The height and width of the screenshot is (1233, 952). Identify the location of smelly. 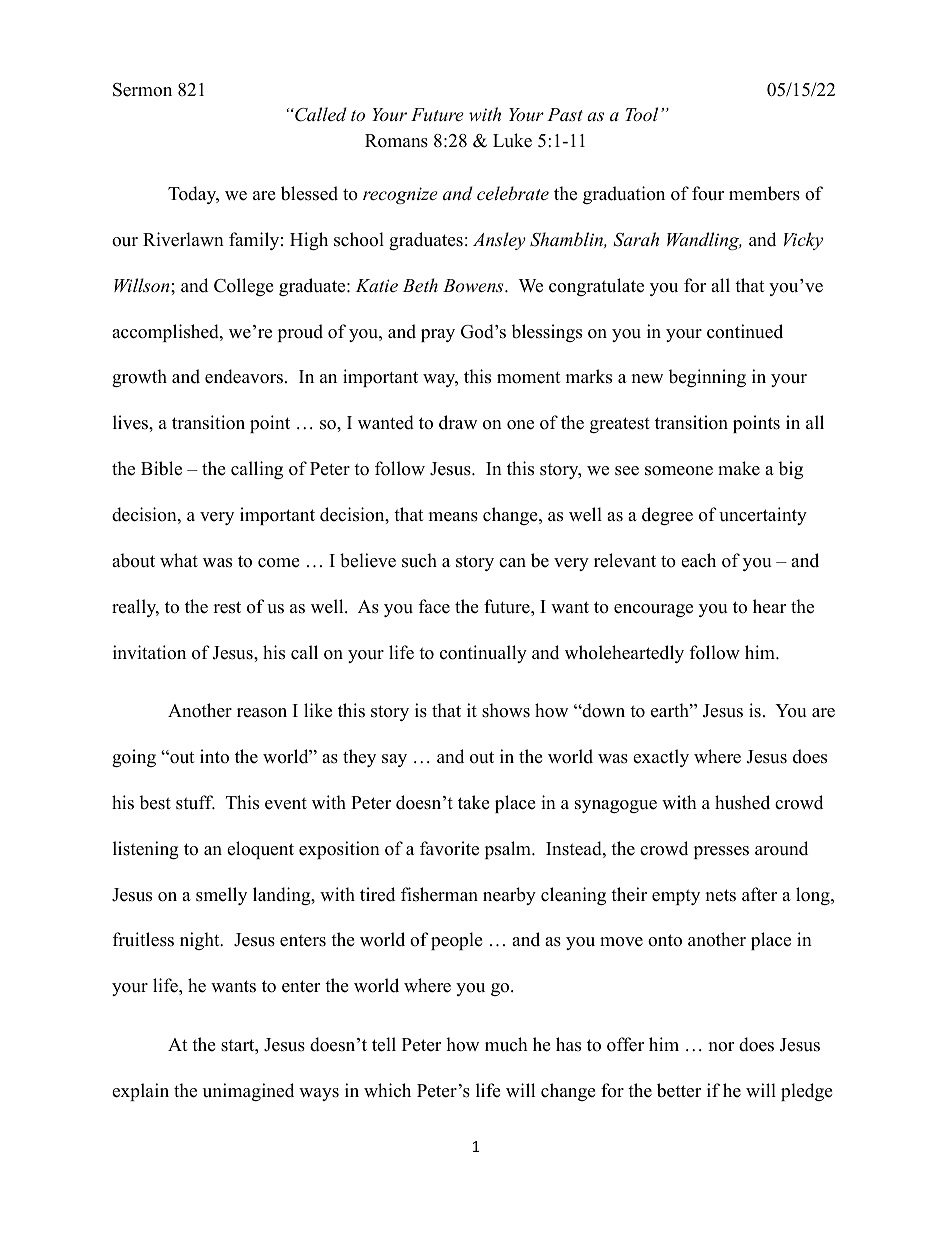
(221, 896).
